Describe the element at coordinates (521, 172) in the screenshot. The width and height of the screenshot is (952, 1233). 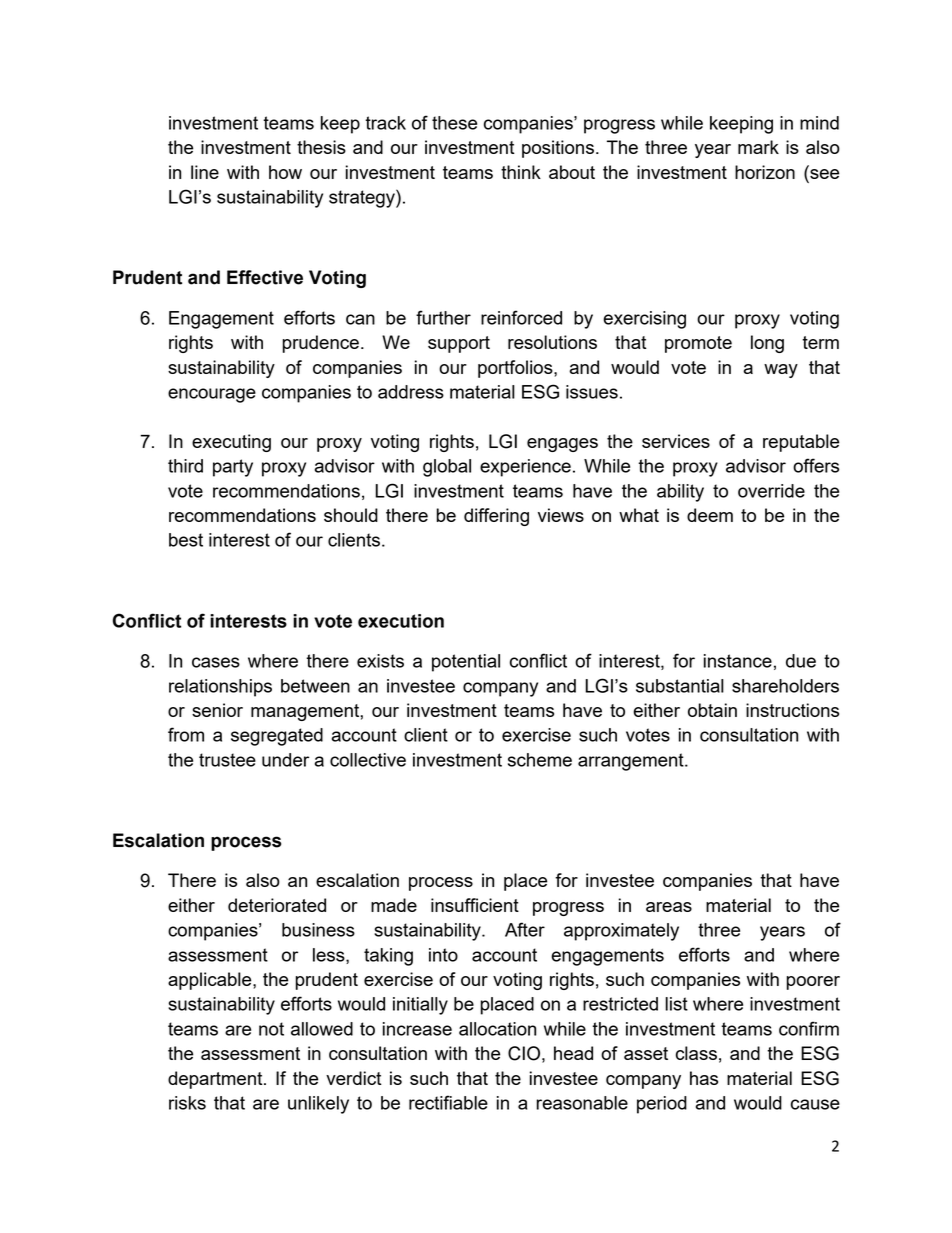
I see `think` at that location.
